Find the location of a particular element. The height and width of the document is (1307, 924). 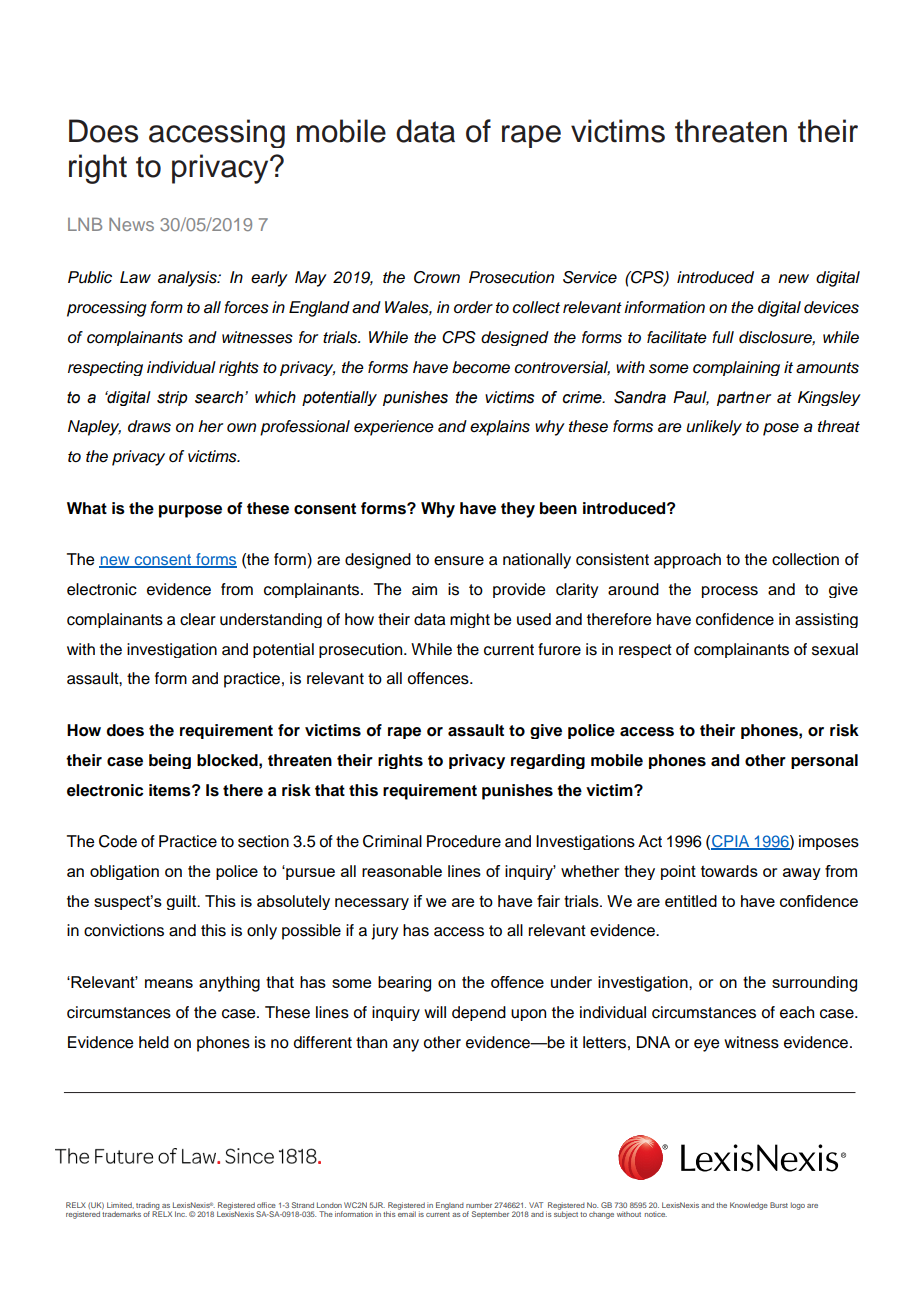

devices is located at coordinates (831, 307).
